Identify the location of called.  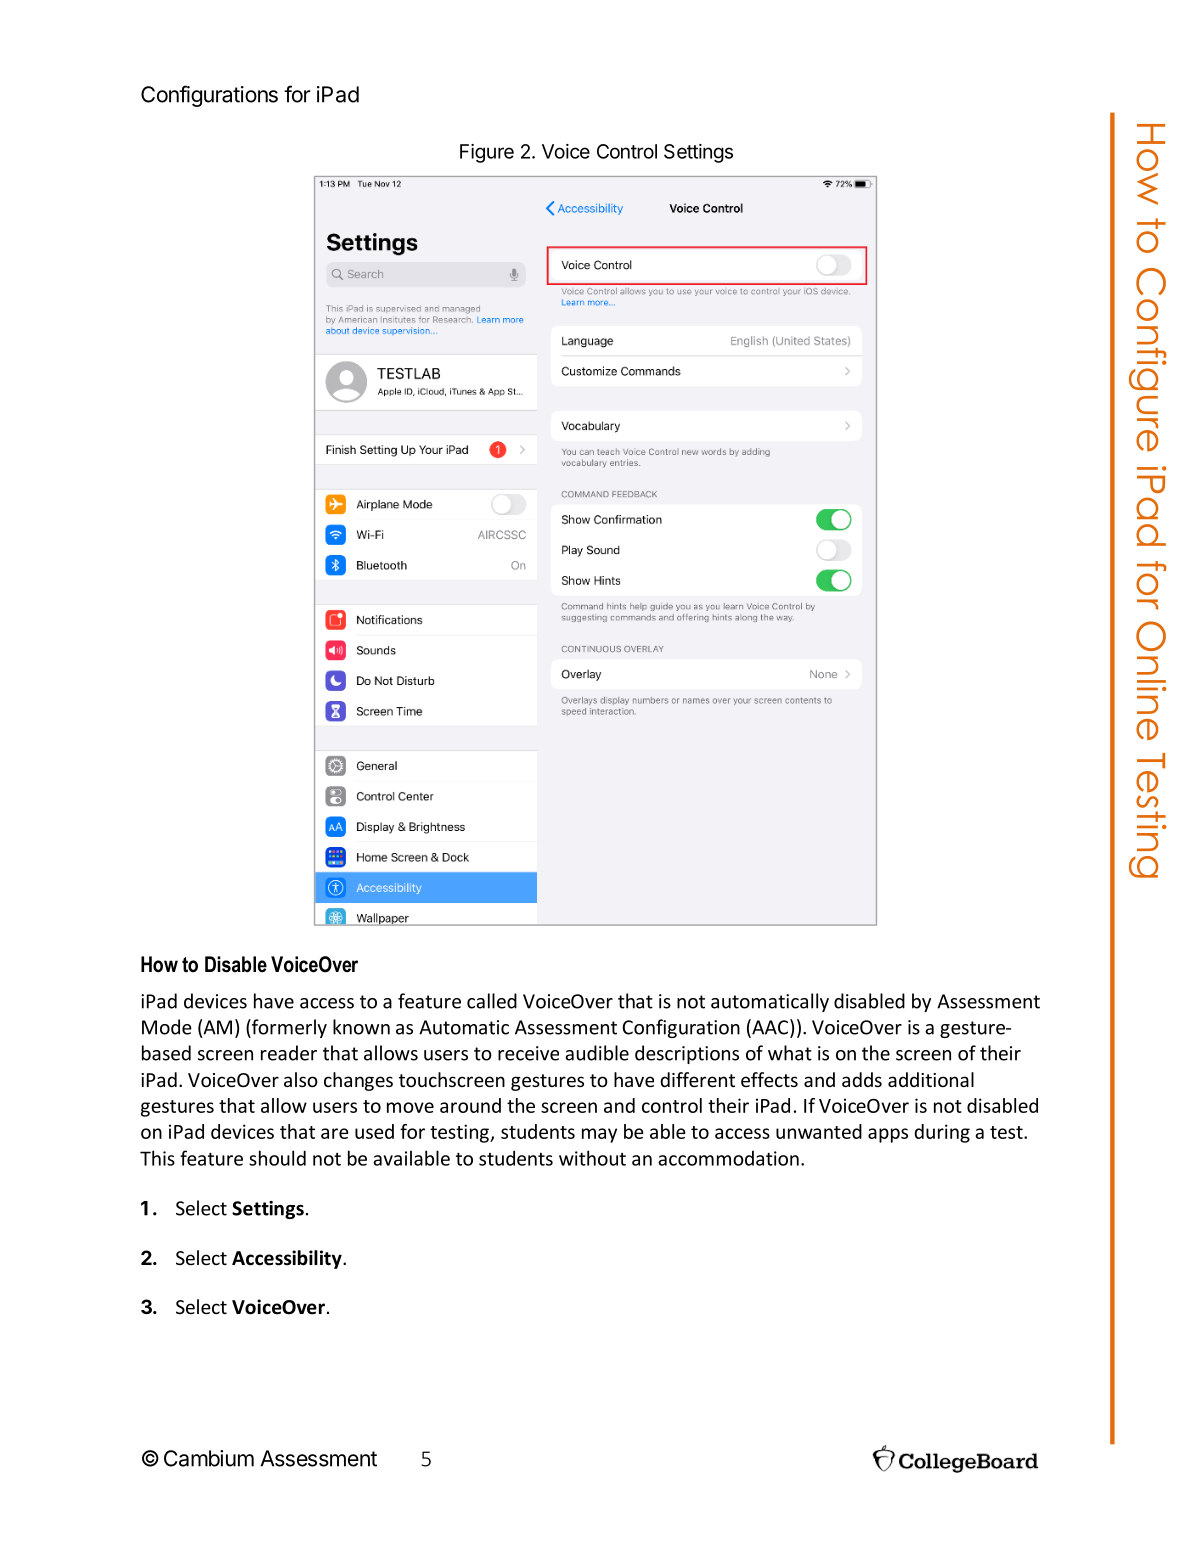
(492, 1001).
